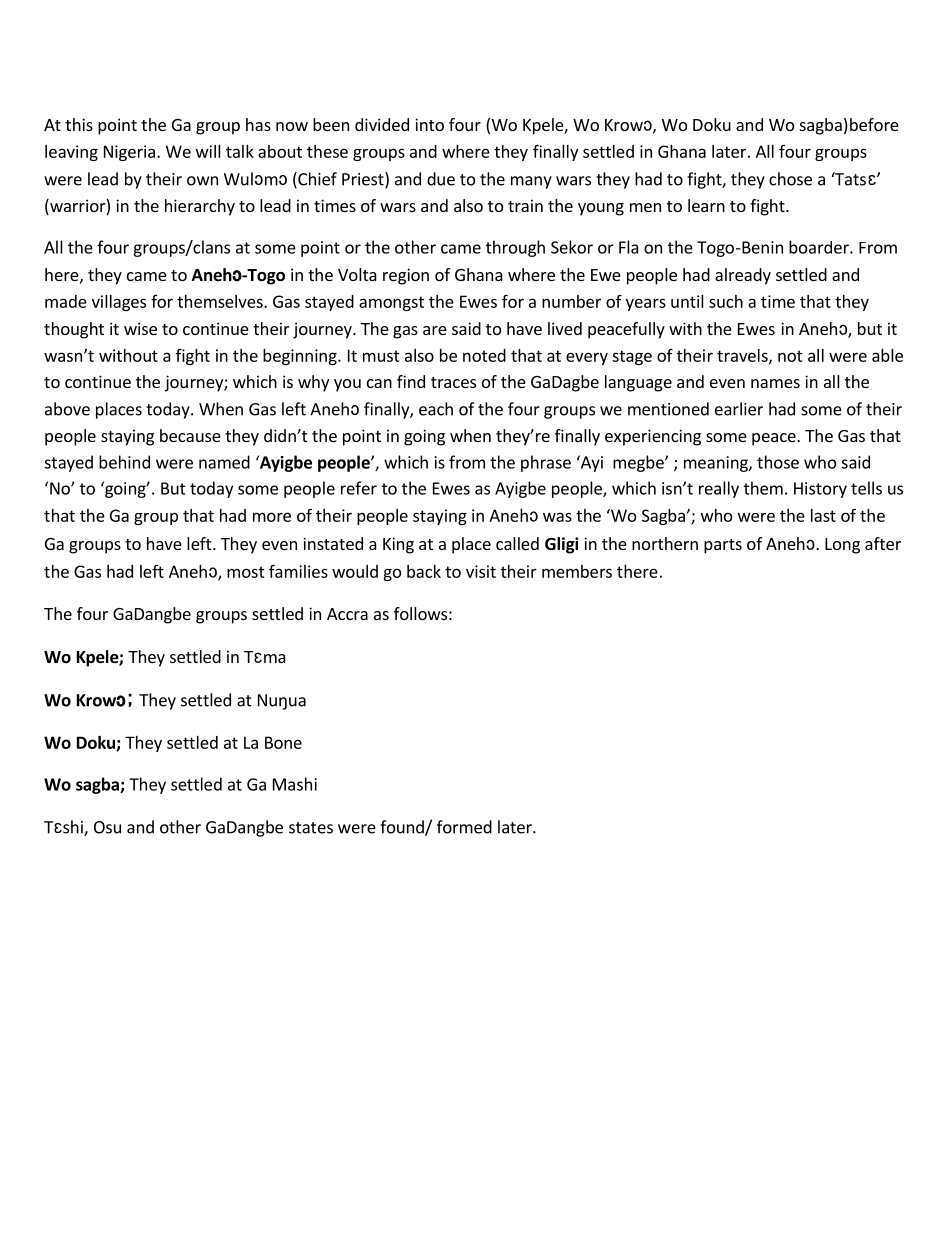  Describe the element at coordinates (790, 179) in the screenshot. I see `chose` at that location.
